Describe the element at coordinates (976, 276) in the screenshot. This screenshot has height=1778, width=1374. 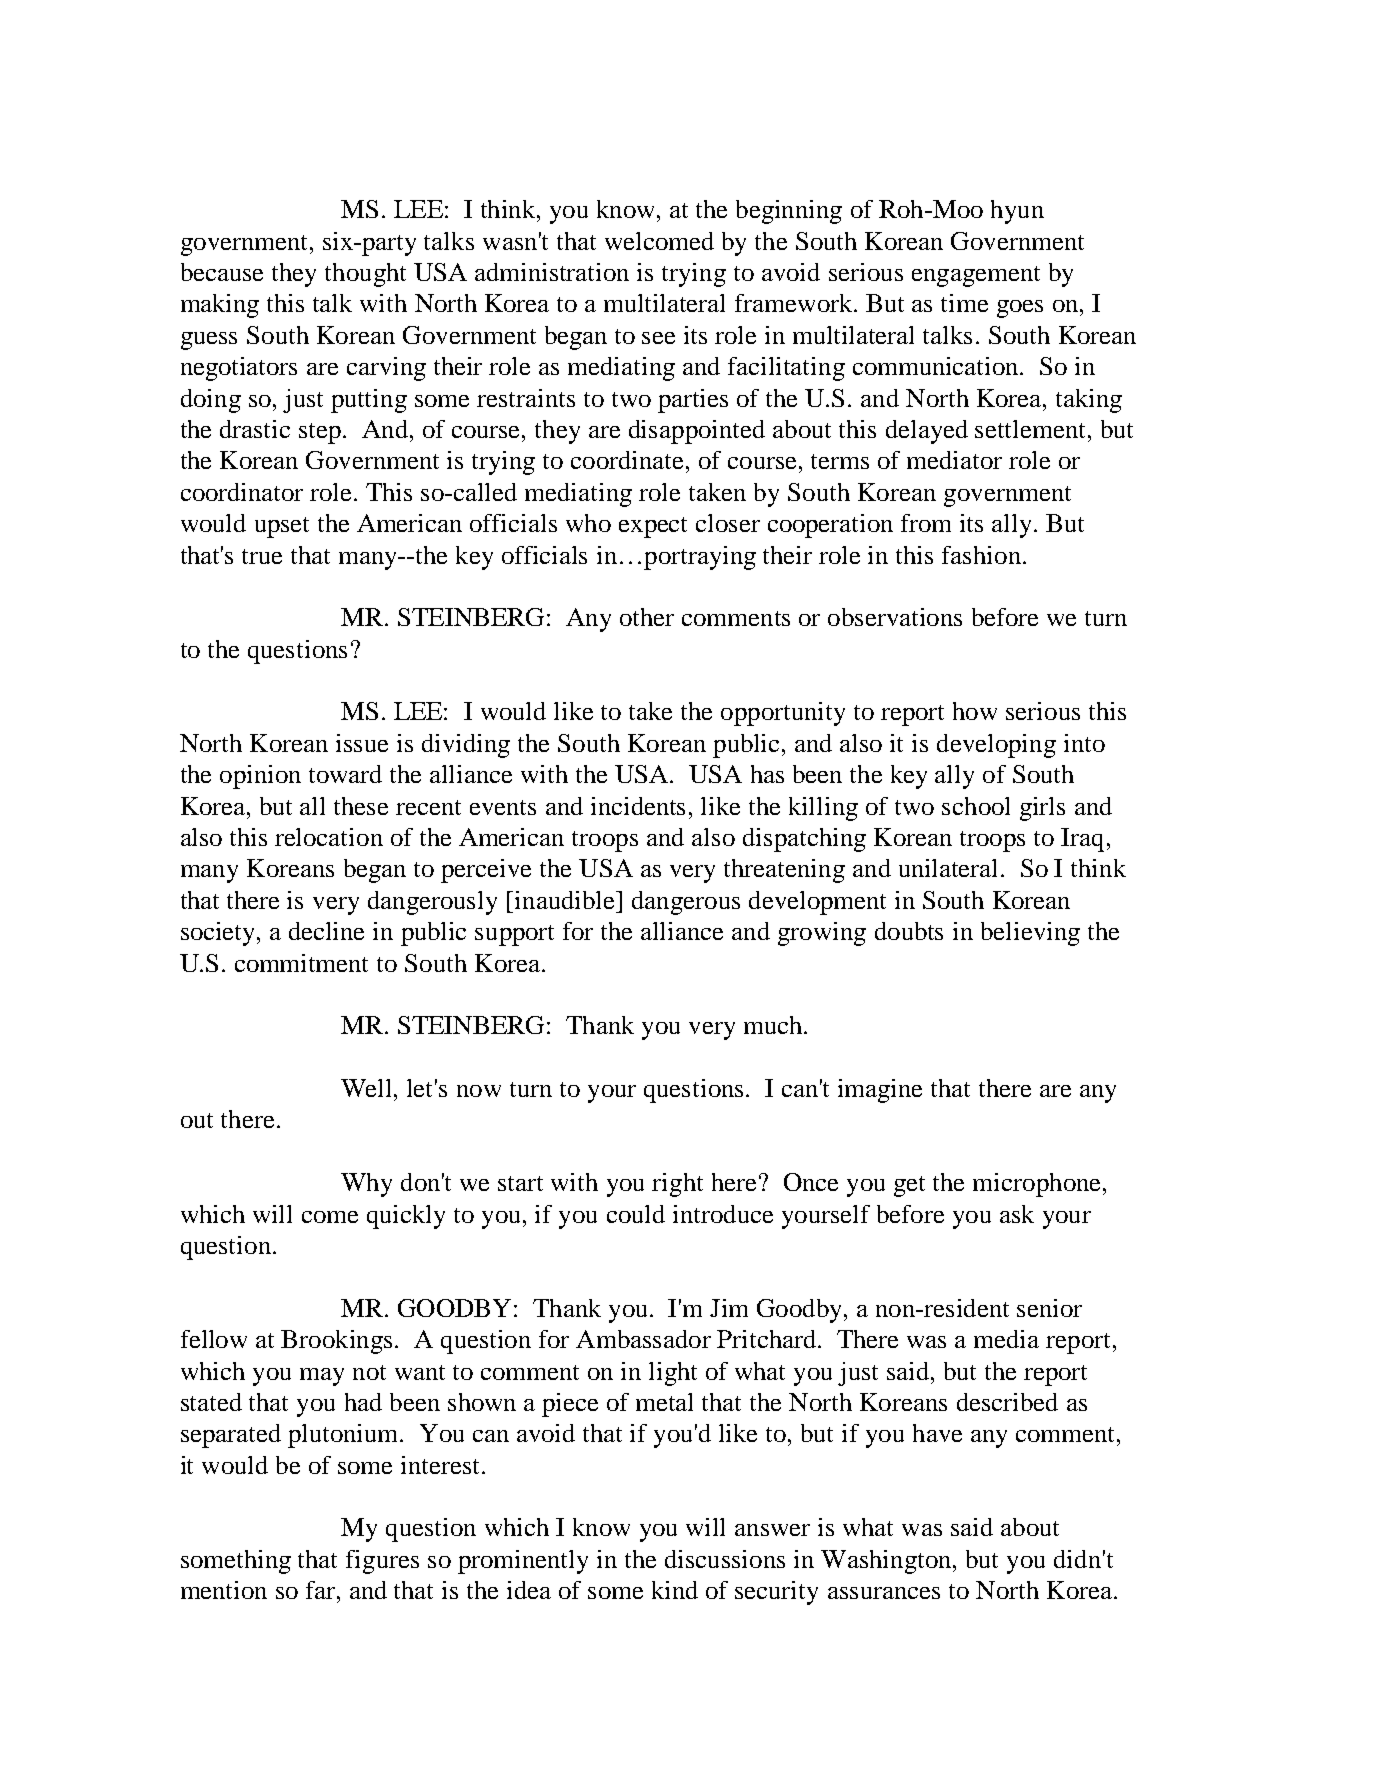
I see `engagement` at that location.
